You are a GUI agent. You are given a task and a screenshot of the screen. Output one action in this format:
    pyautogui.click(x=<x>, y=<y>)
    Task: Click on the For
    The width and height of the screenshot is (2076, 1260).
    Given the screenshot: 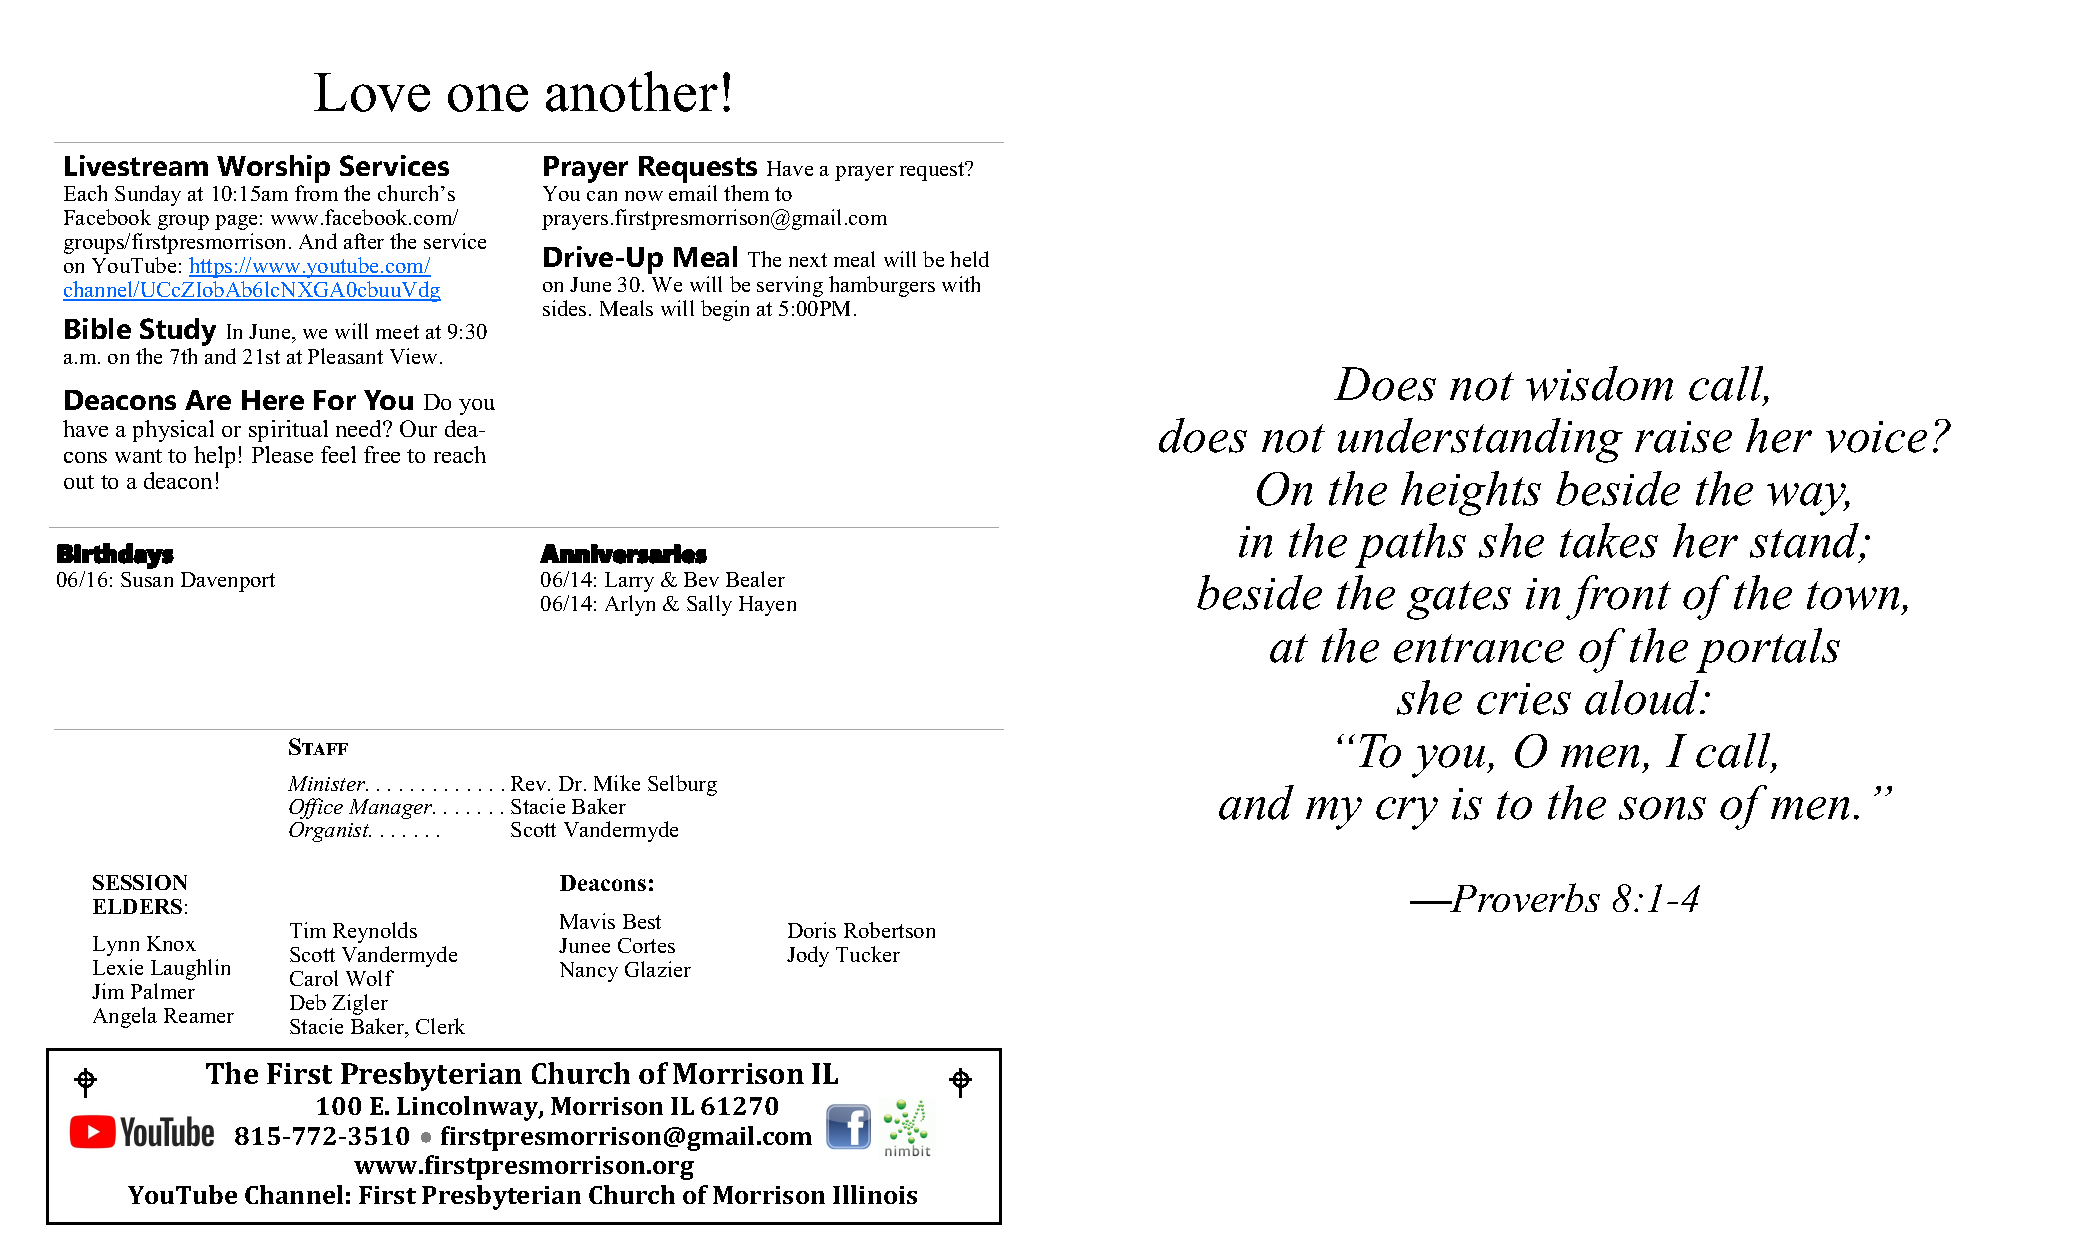 What is the action you would take?
    pyautogui.click(x=335, y=400)
